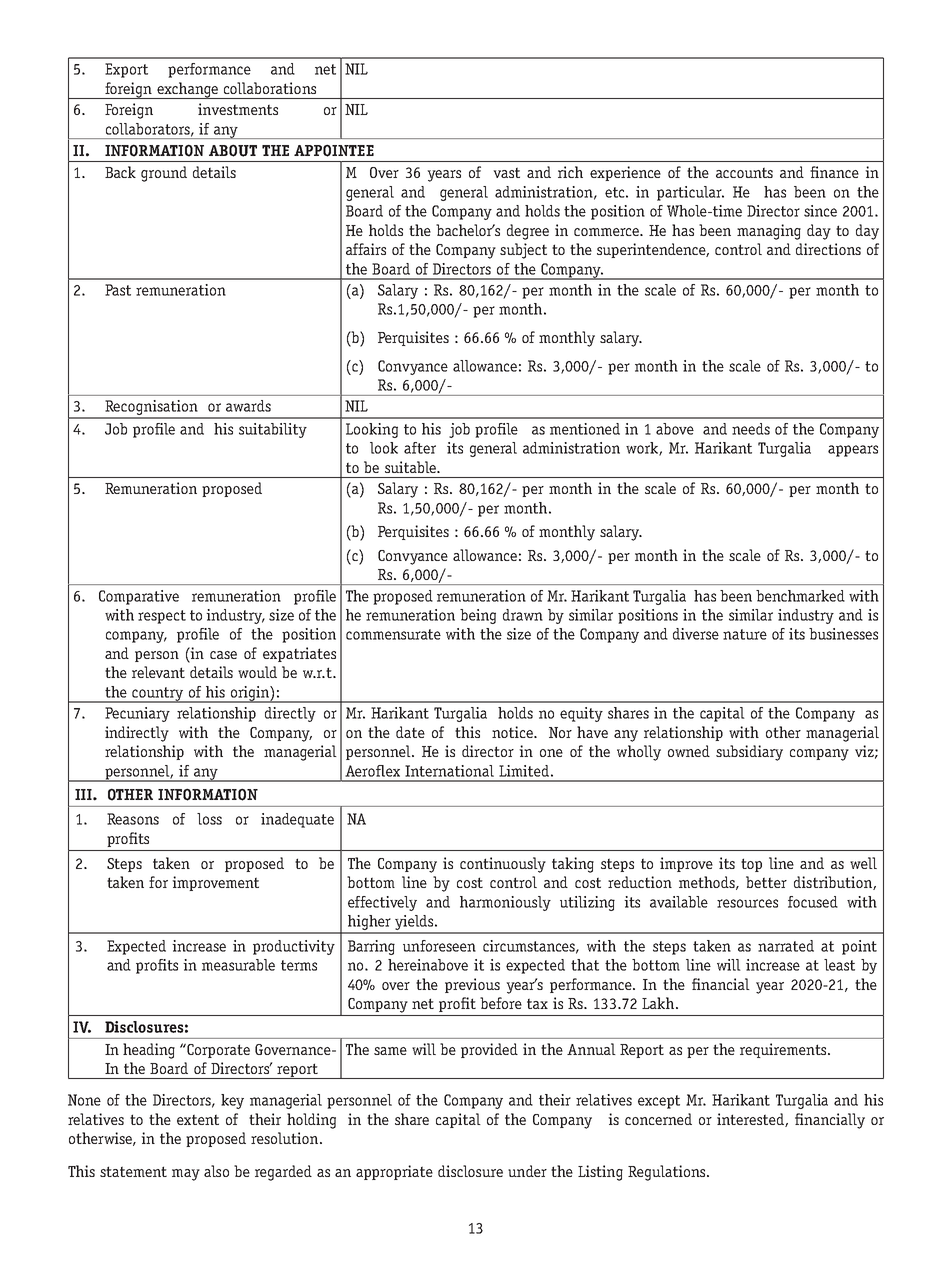 This screenshot has height=1270, width=952. What do you see at coordinates (744, 172) in the screenshot?
I see `accounts` at bounding box center [744, 172].
